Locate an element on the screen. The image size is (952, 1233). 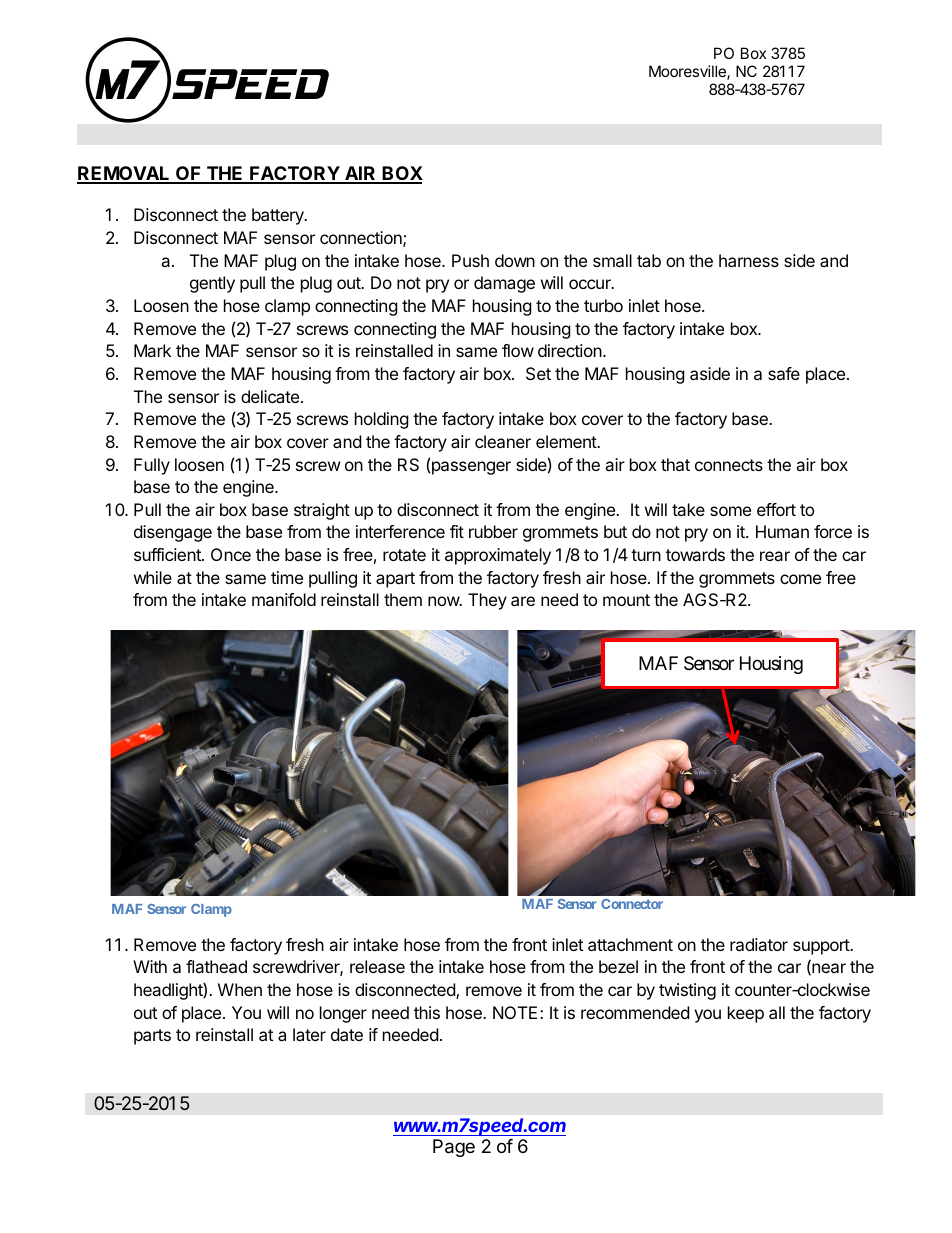
delicate is located at coordinates (271, 396).
